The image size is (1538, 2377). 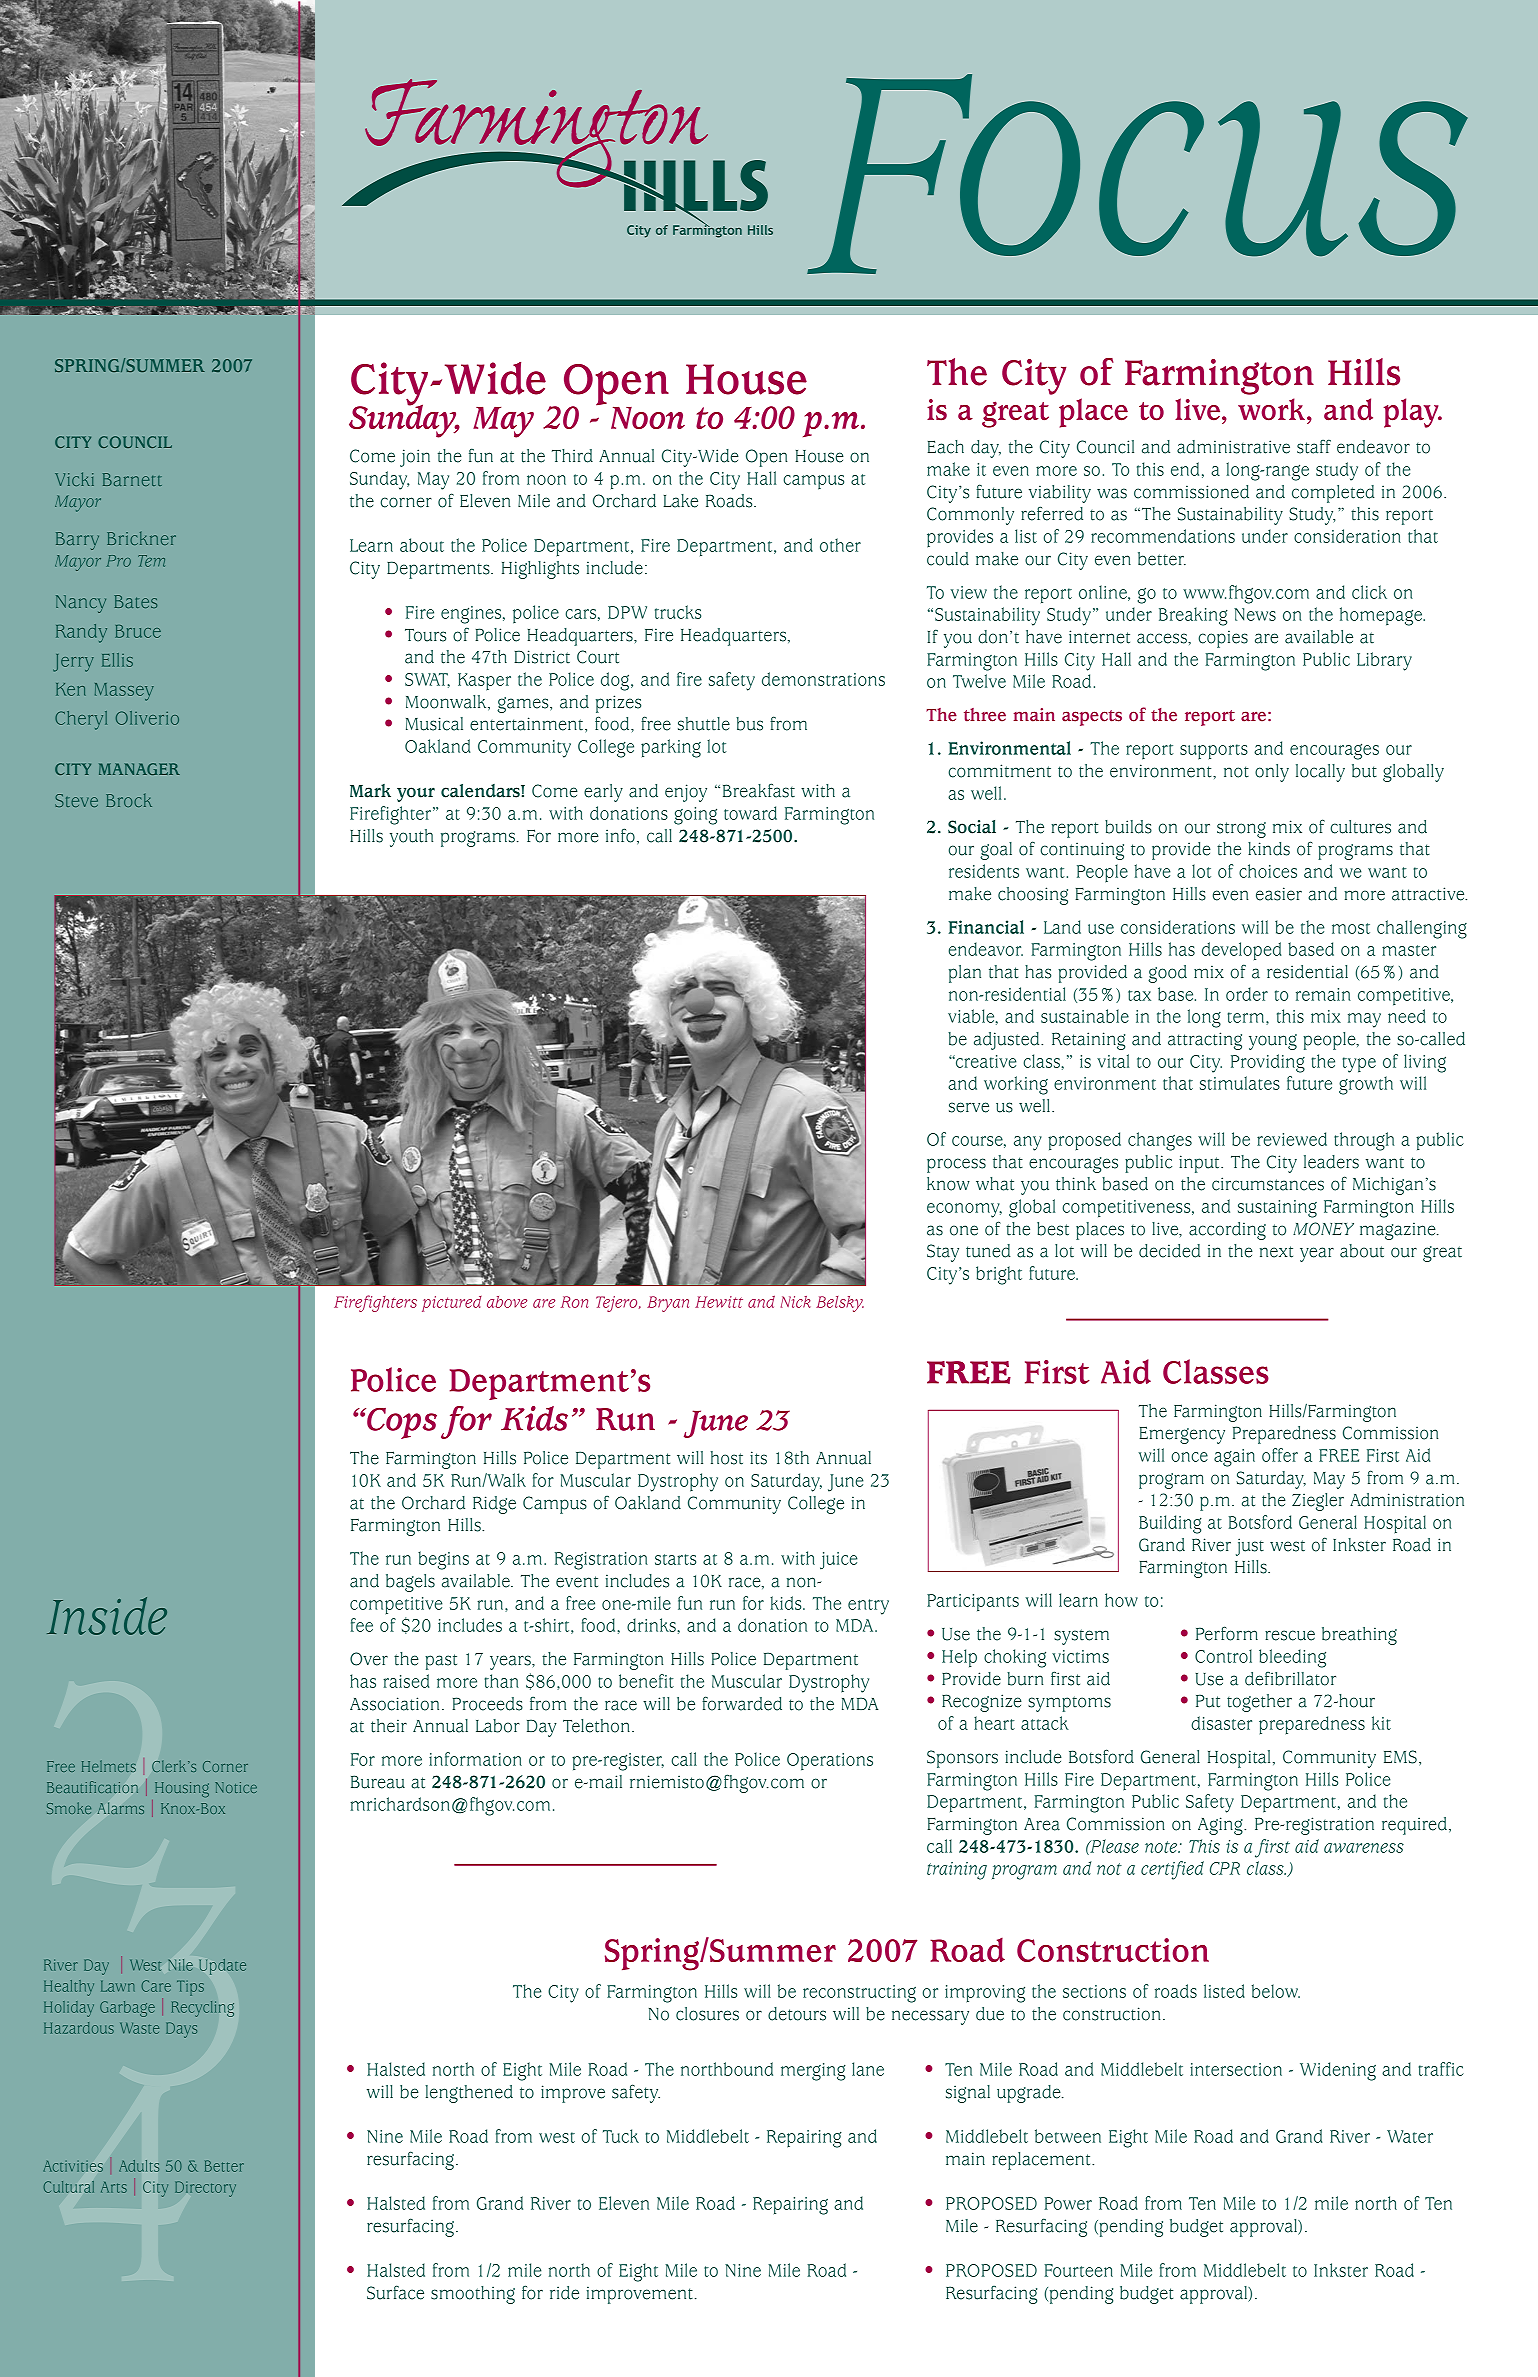 I want to click on pictured, so click(x=452, y=1304).
